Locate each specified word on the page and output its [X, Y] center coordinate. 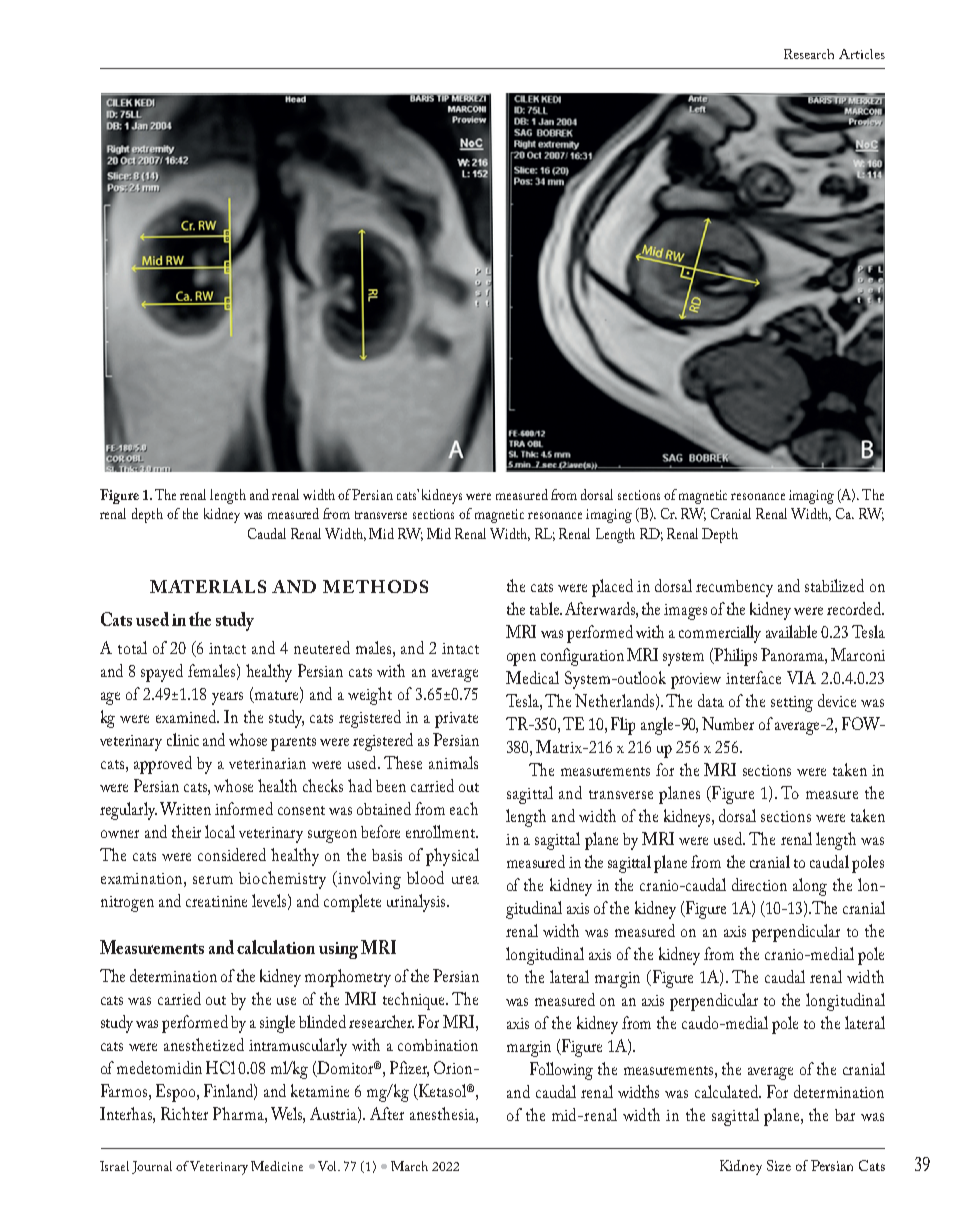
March [409, 1166]
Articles [862, 54]
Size [779, 1165]
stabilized [834, 585]
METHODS [375, 586]
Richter [184, 1113]
